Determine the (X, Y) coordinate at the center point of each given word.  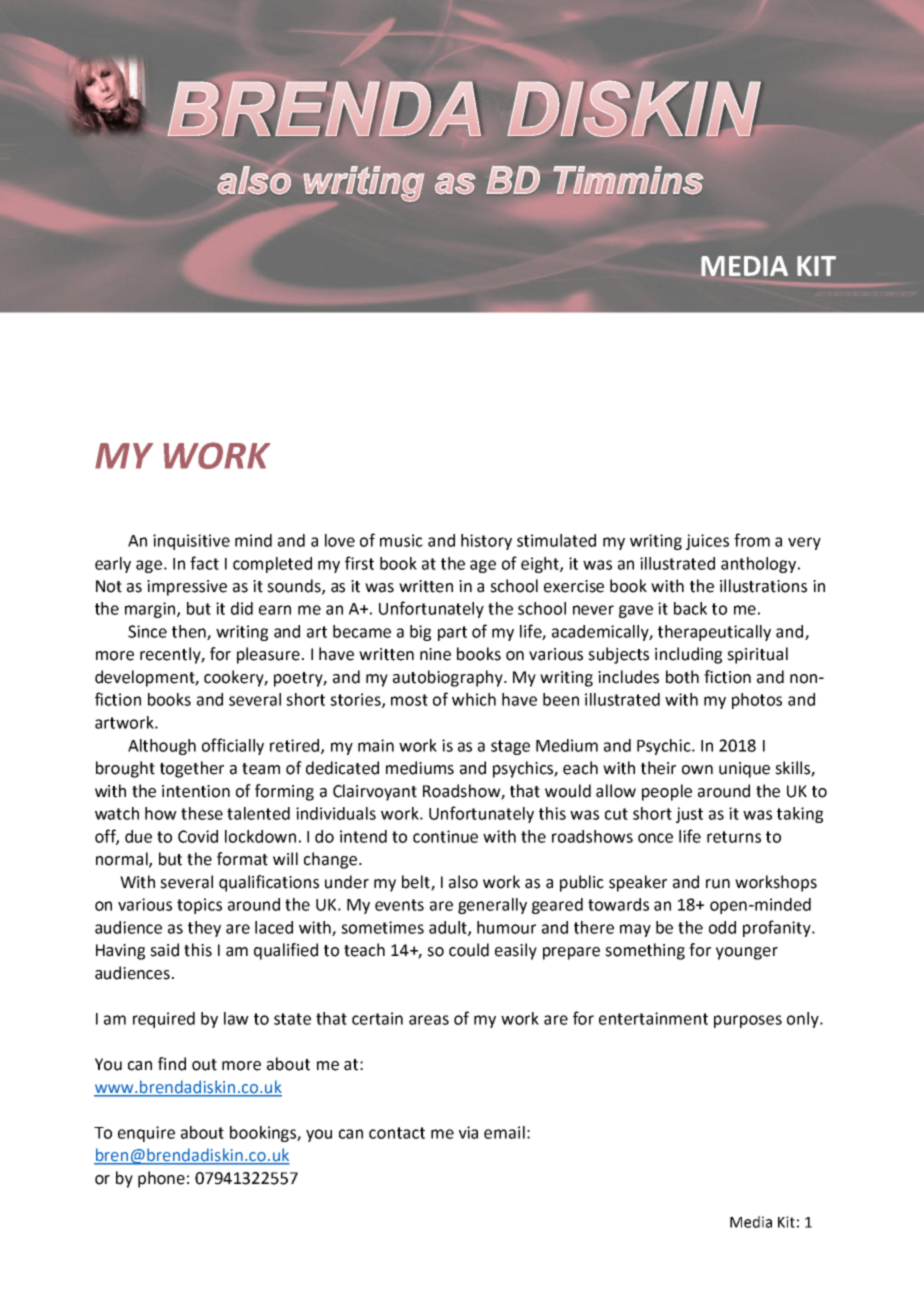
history (486, 542)
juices (707, 542)
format (242, 859)
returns (734, 837)
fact (204, 563)
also (463, 882)
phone (161, 1179)
